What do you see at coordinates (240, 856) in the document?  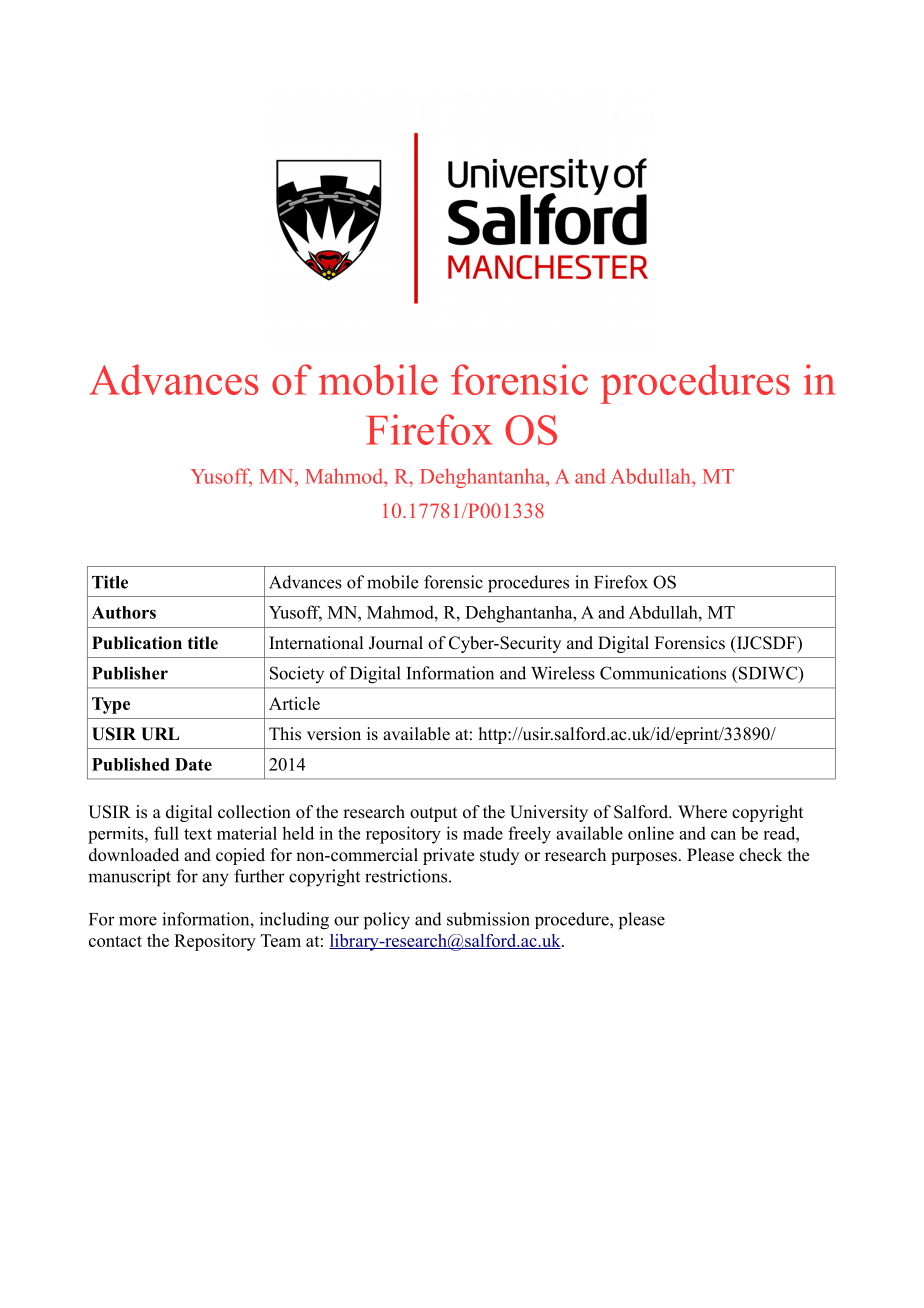 I see `copied` at bounding box center [240, 856].
